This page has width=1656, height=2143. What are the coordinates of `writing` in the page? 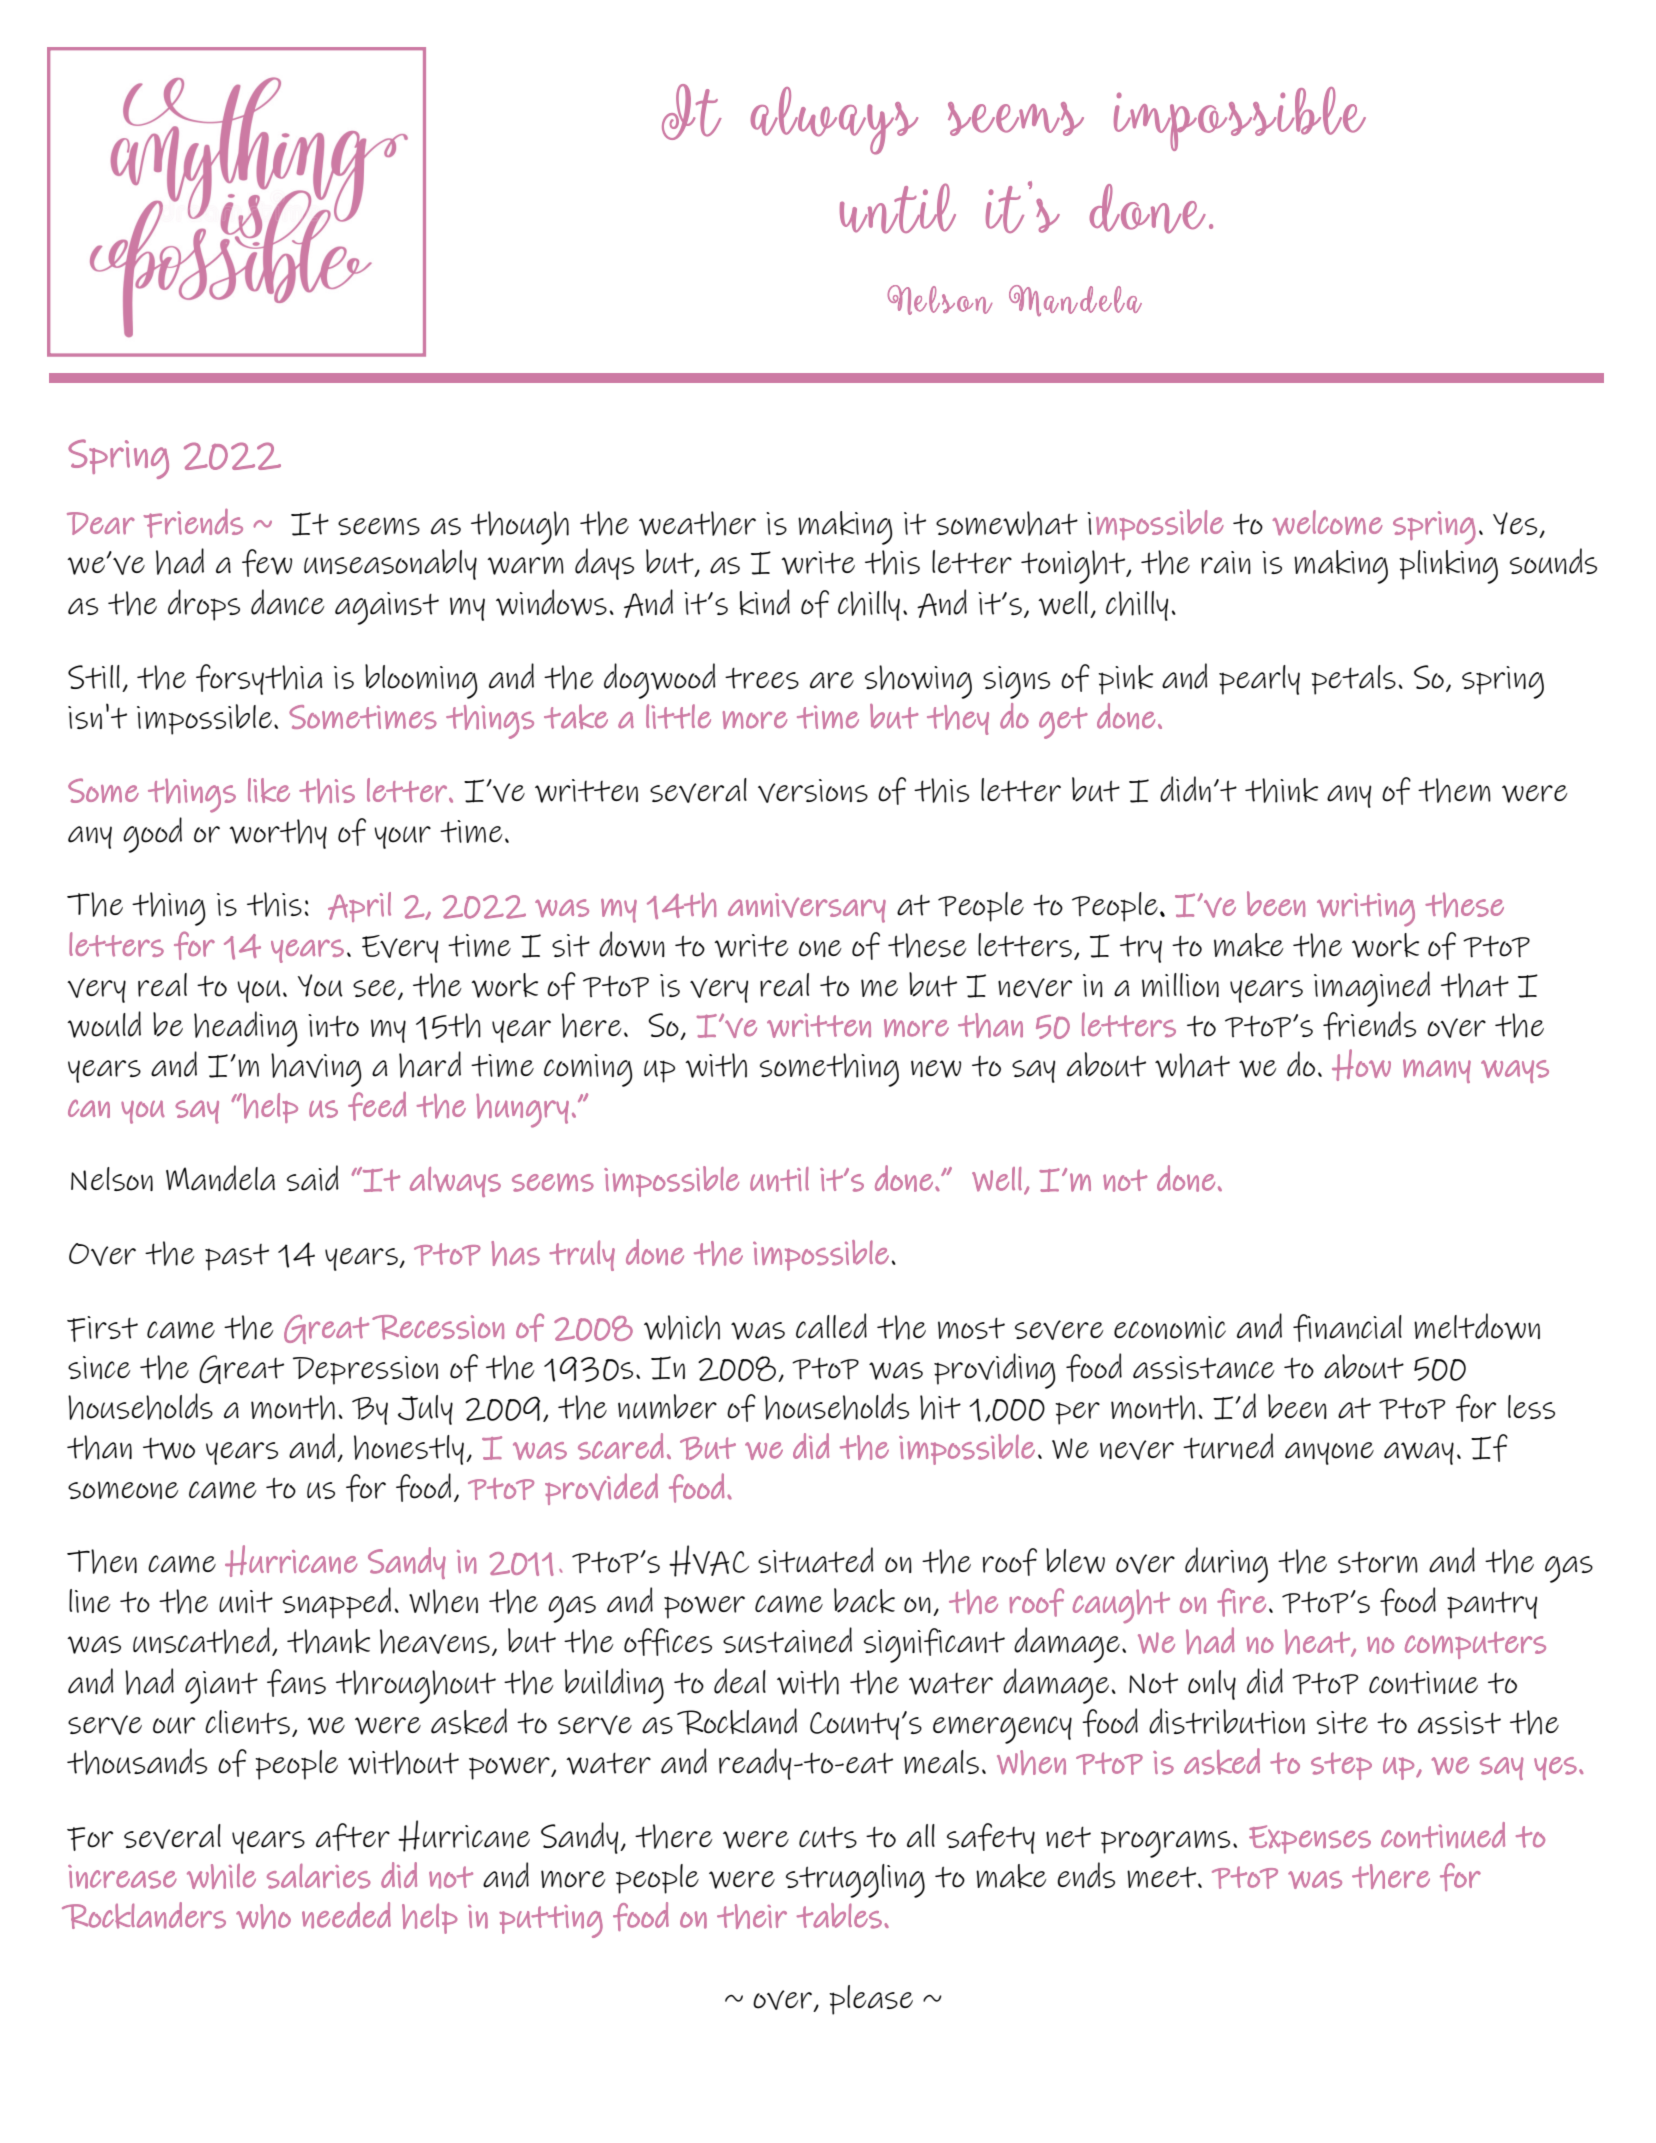 It's located at (1366, 910).
